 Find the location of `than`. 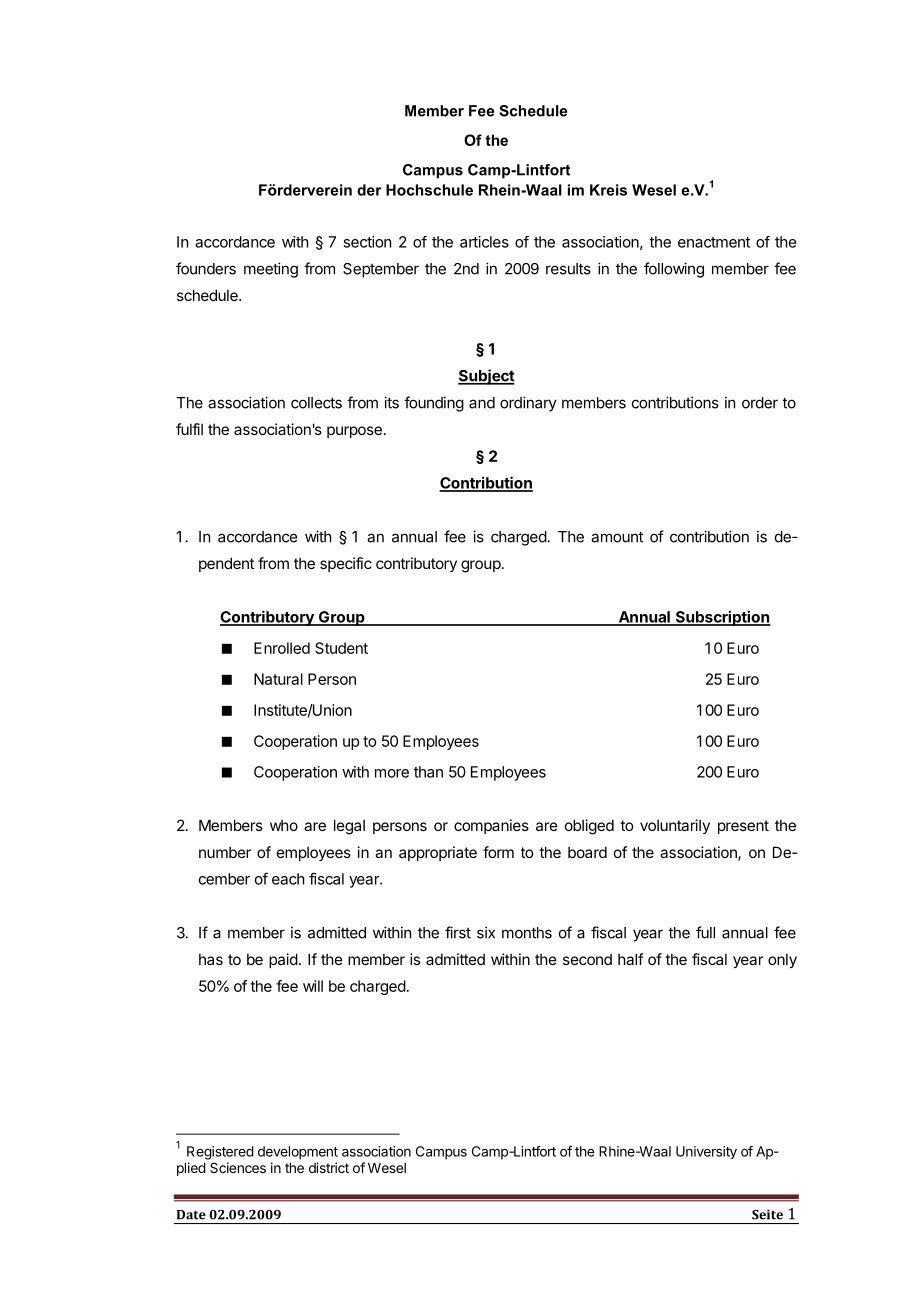

than is located at coordinates (428, 772).
